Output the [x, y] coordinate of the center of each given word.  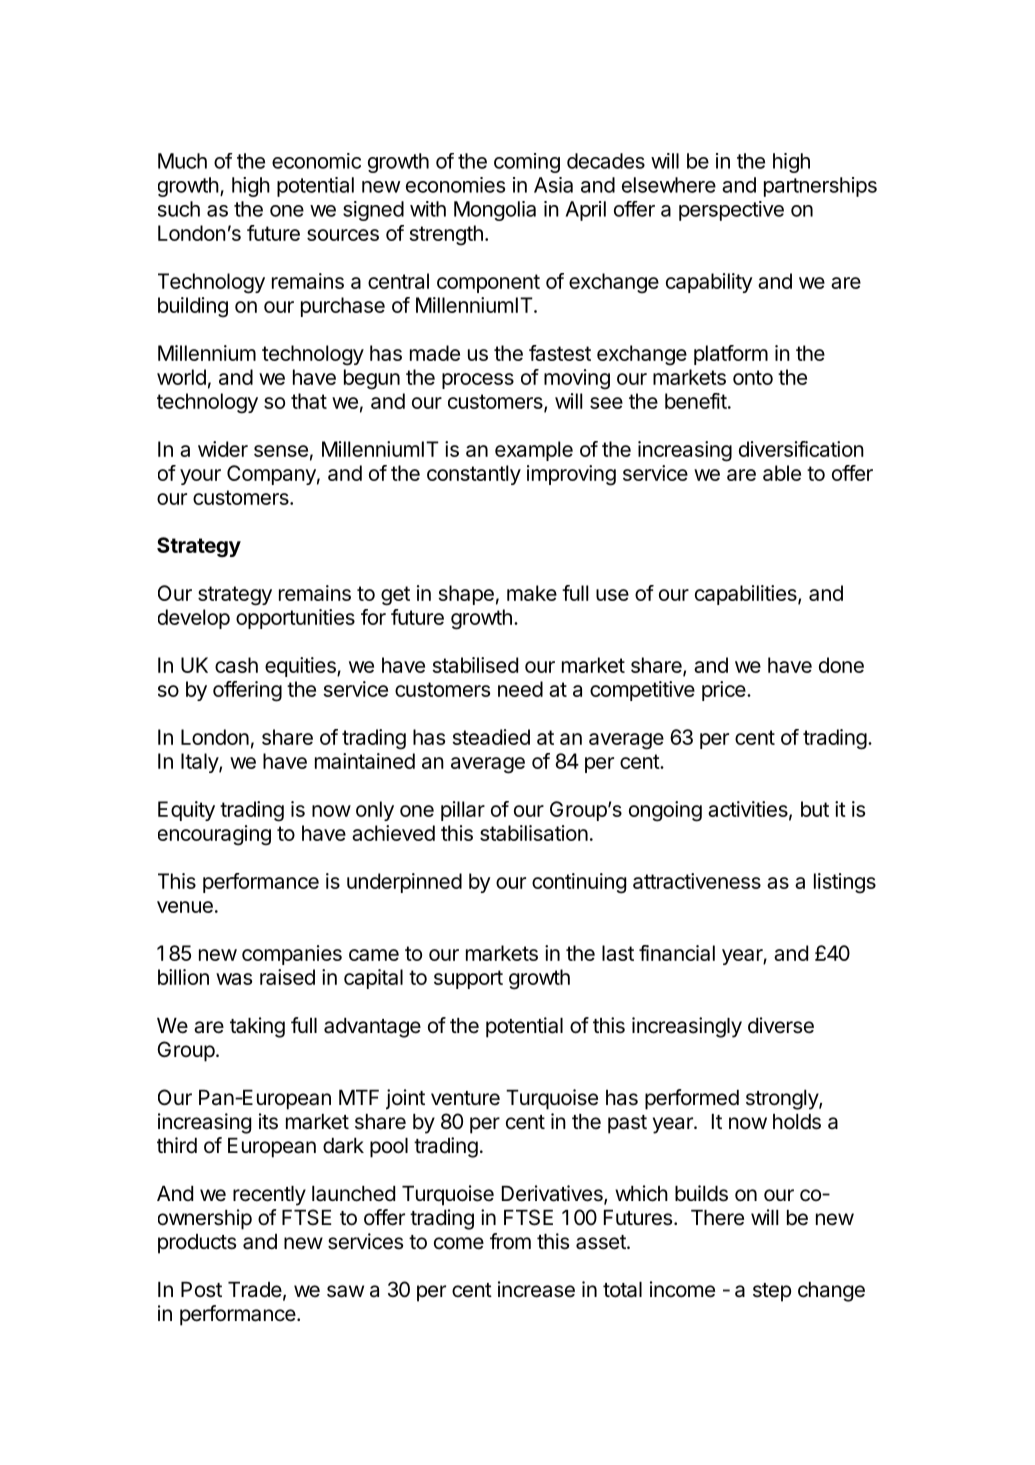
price [725, 691]
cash [236, 665]
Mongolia [495, 211]
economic [316, 161]
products [197, 1244]
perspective [731, 211]
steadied [491, 737]
